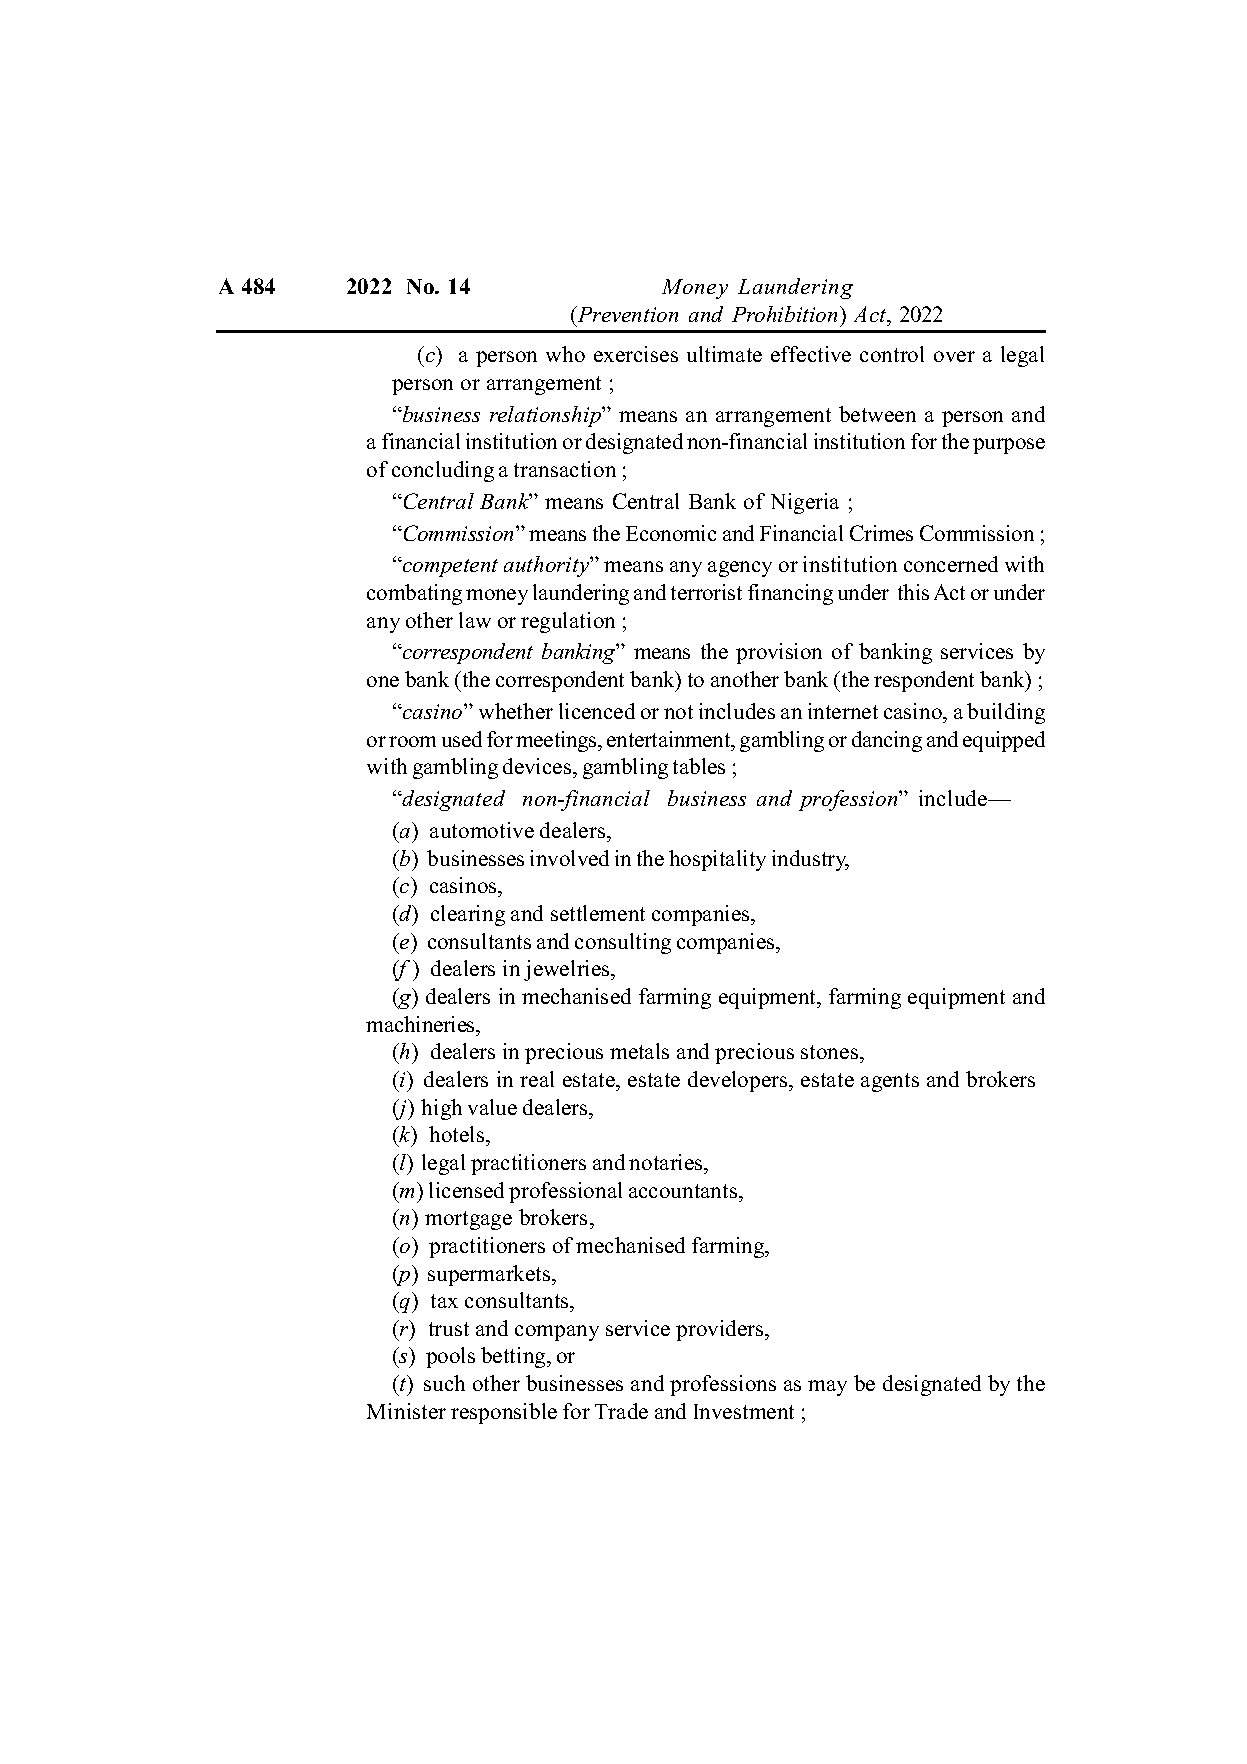 The width and height of the page is (1247, 1764). I want to click on developers, so click(739, 1081).
